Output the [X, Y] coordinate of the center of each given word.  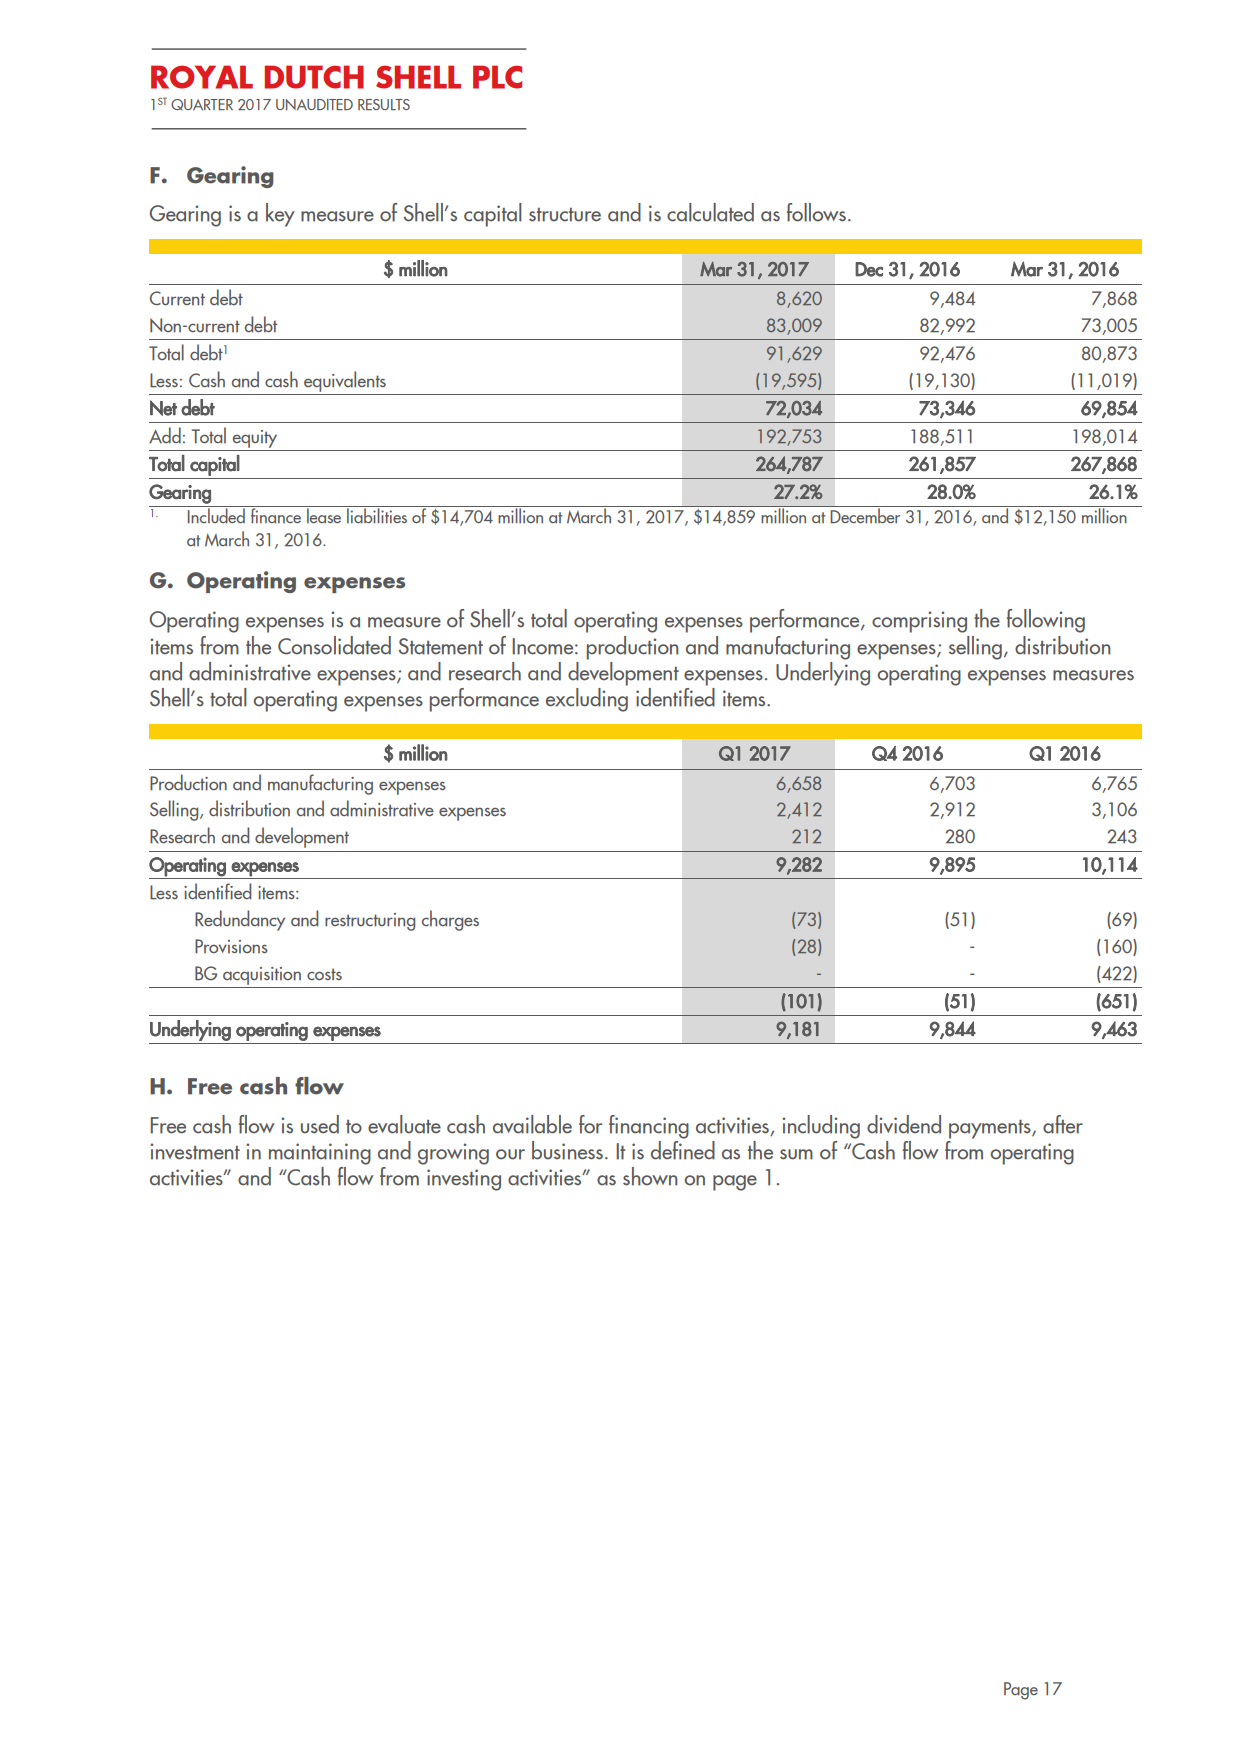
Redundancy [240, 920]
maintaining [320, 1154]
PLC [497, 77]
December [865, 515]
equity [255, 439]
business [567, 1150]
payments [991, 1129]
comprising [919, 622]
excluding [587, 698]
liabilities [377, 514]
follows [816, 212]
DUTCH [314, 77]
